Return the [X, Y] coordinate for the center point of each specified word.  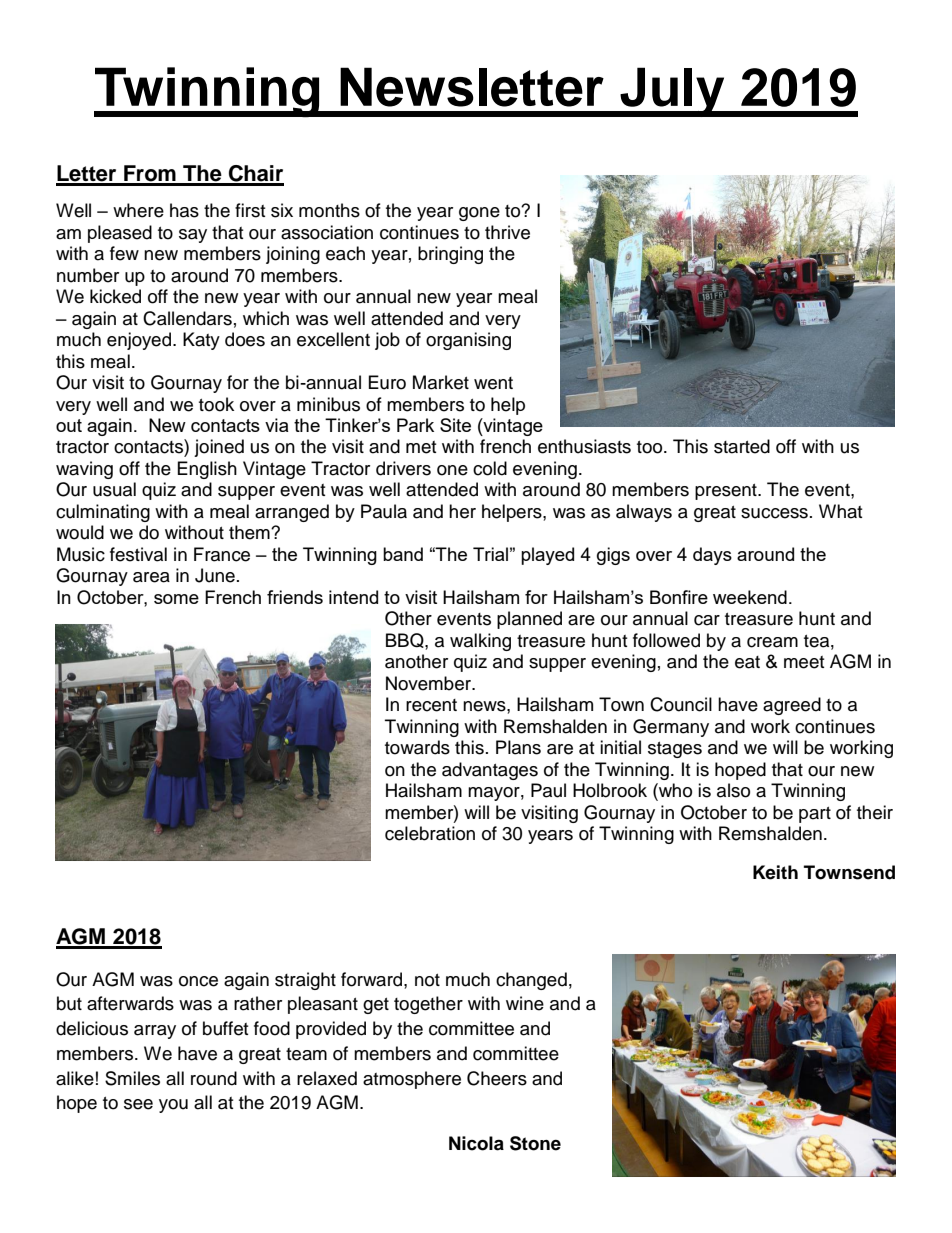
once [198, 981]
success [774, 513]
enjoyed [140, 341]
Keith [775, 872]
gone [479, 214]
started [742, 446]
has [184, 210]
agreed [792, 706]
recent [431, 705]
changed [531, 981]
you [173, 1106]
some [176, 599]
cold [490, 468]
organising [468, 341]
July [672, 92]
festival [138, 554]
